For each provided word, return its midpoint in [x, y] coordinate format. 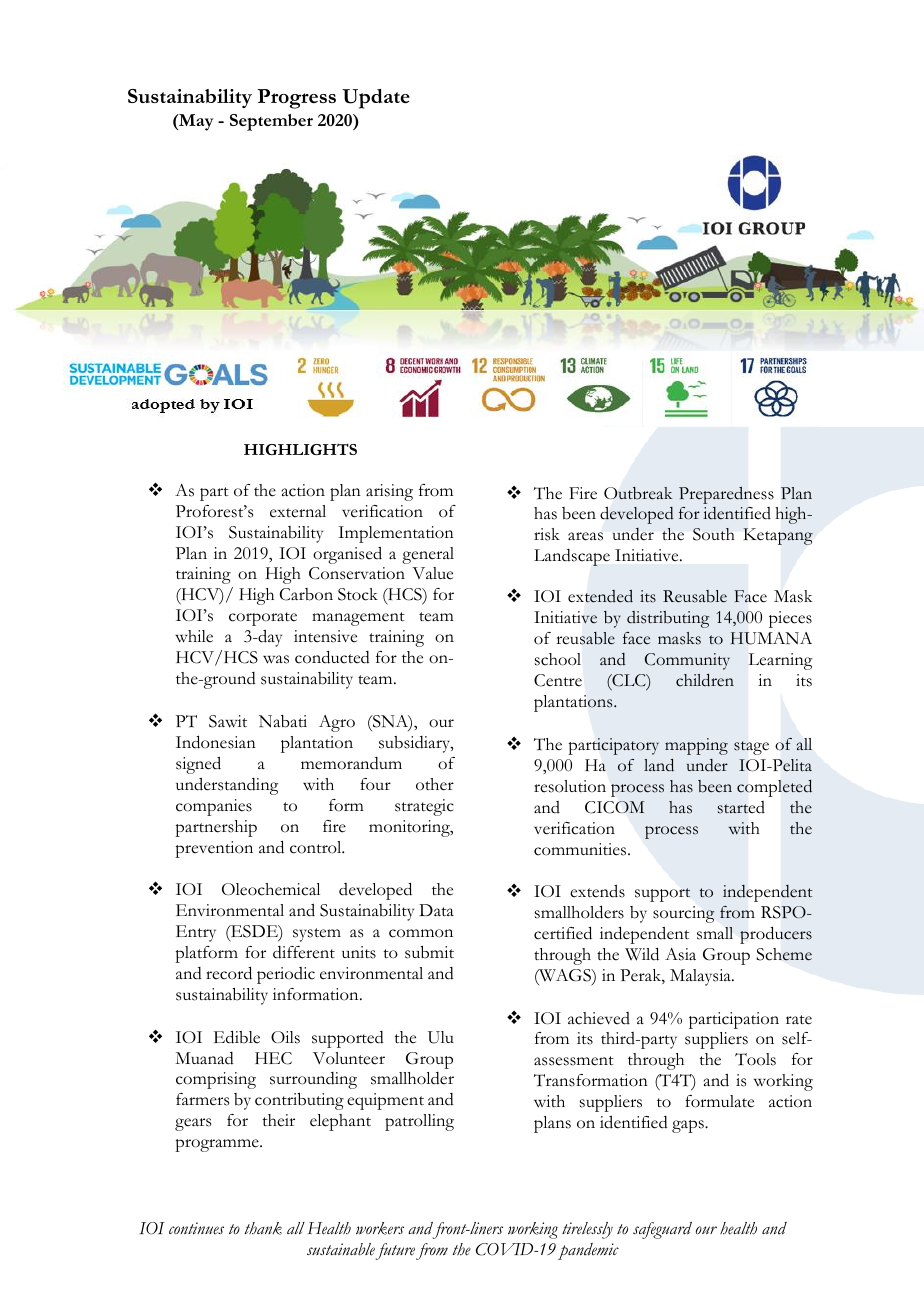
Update [376, 99]
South [713, 534]
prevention [214, 849]
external [298, 511]
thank [263, 1228]
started [741, 807]
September [271, 122]
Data [436, 910]
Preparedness [726, 495]
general [428, 555]
